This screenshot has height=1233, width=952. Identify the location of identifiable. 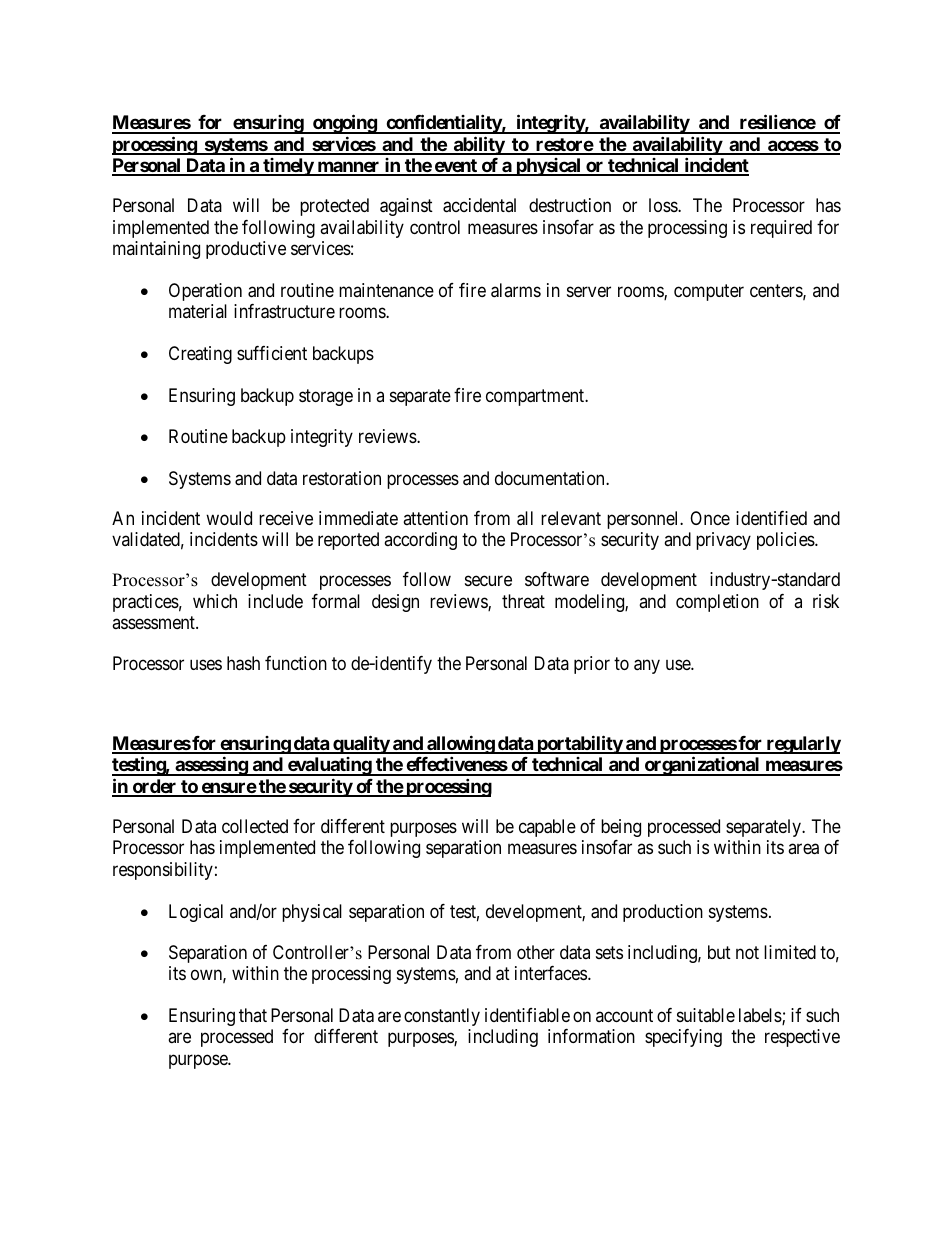
(527, 1015).
